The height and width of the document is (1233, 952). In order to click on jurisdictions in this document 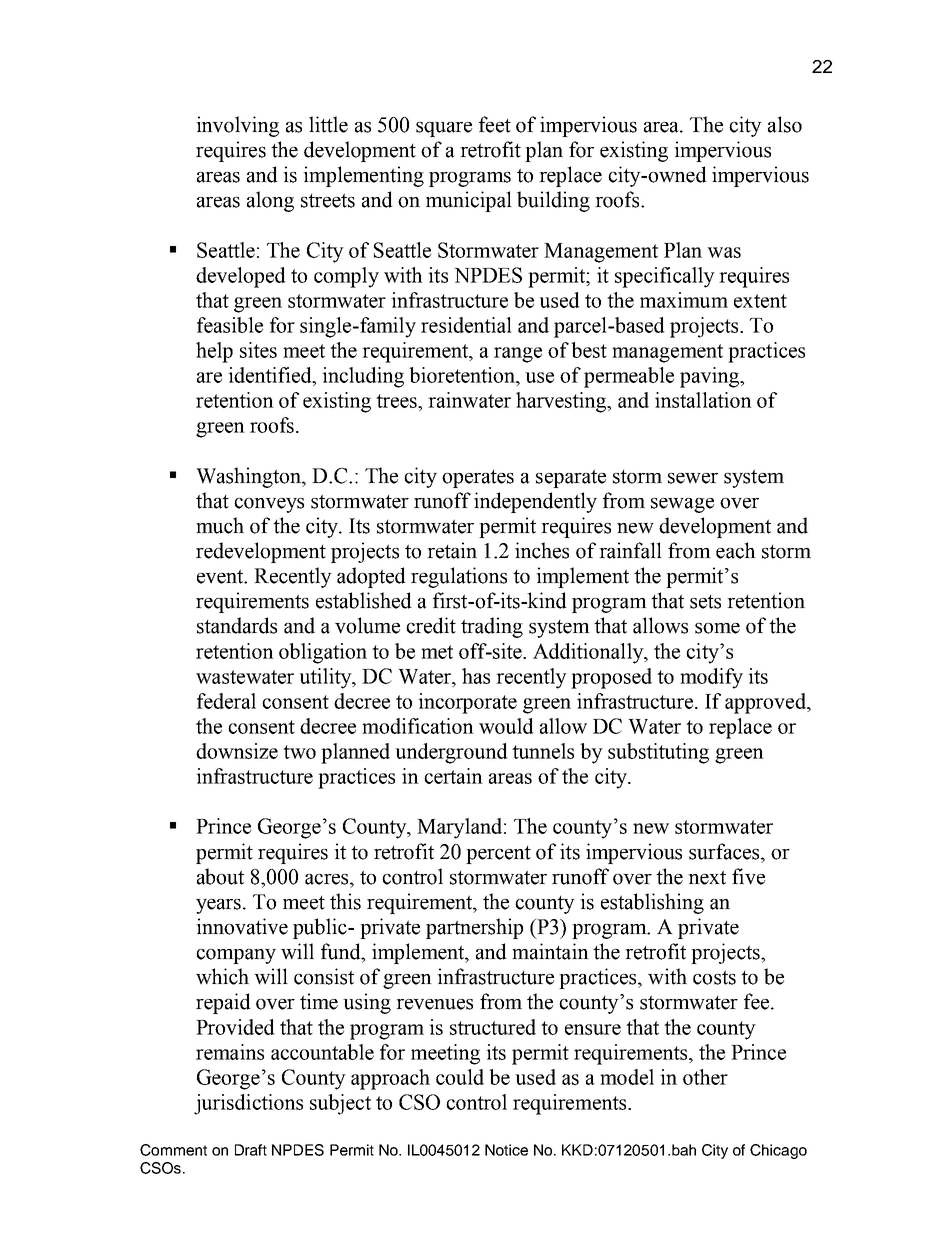, I will do `click(248, 1104)`.
